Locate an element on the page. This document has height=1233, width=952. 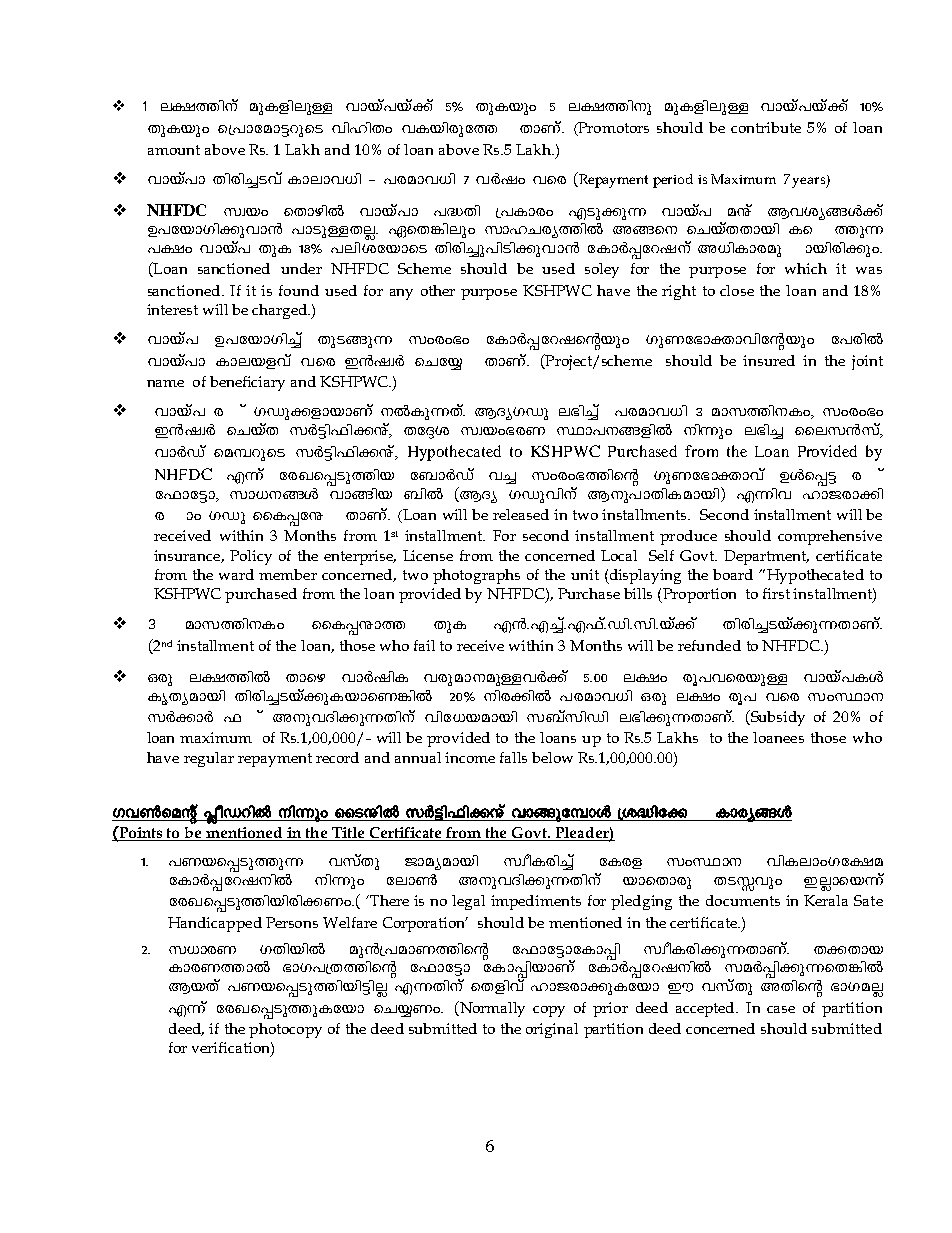
original is located at coordinates (552, 1030).
